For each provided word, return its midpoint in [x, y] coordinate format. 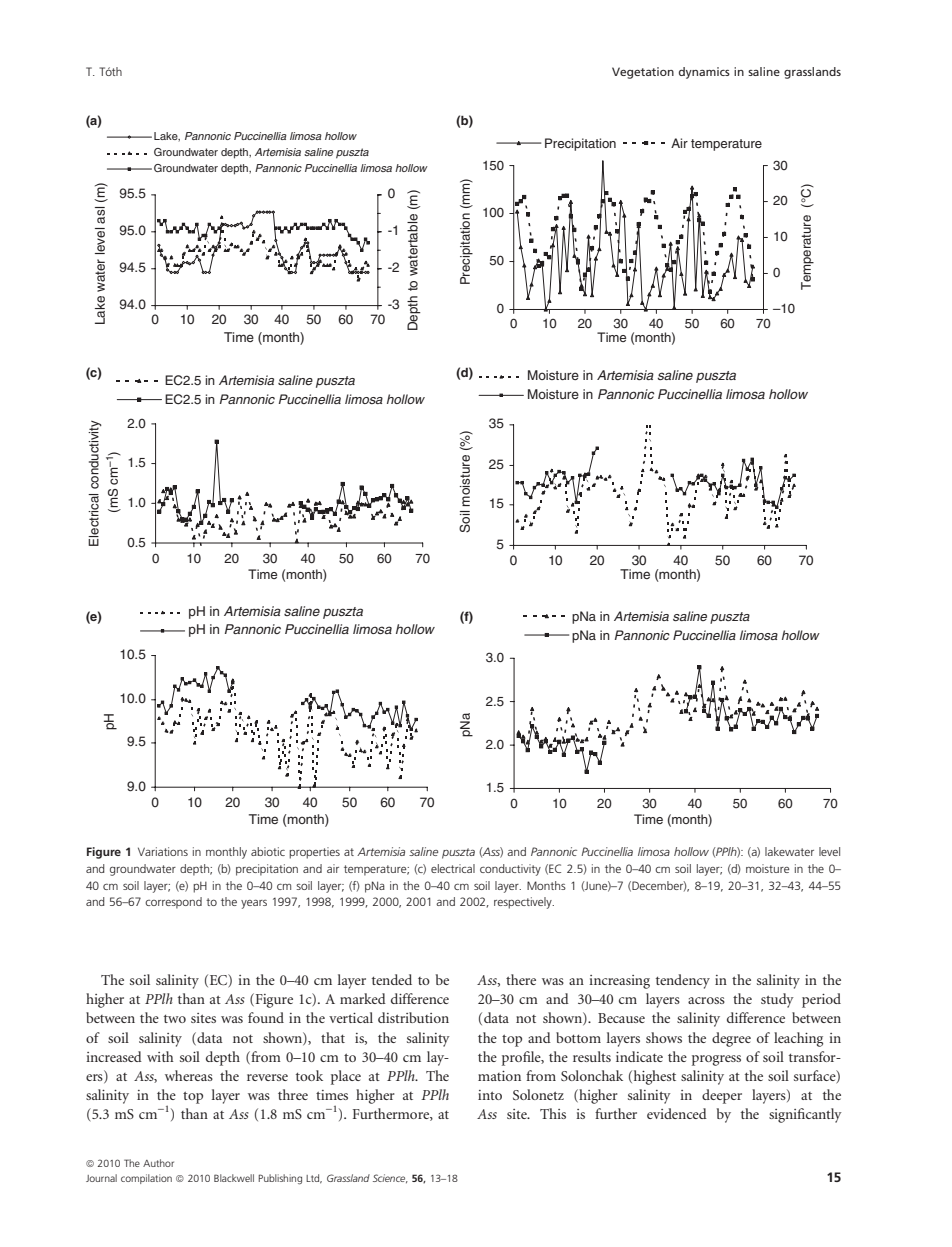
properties [314, 853]
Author [158, 1163]
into [490, 1095]
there [521, 979]
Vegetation [643, 73]
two [175, 1018]
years [254, 904]
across [706, 1000]
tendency [683, 981]
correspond [173, 903]
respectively [524, 903]
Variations [163, 851]
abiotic [268, 851]
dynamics [704, 73]
